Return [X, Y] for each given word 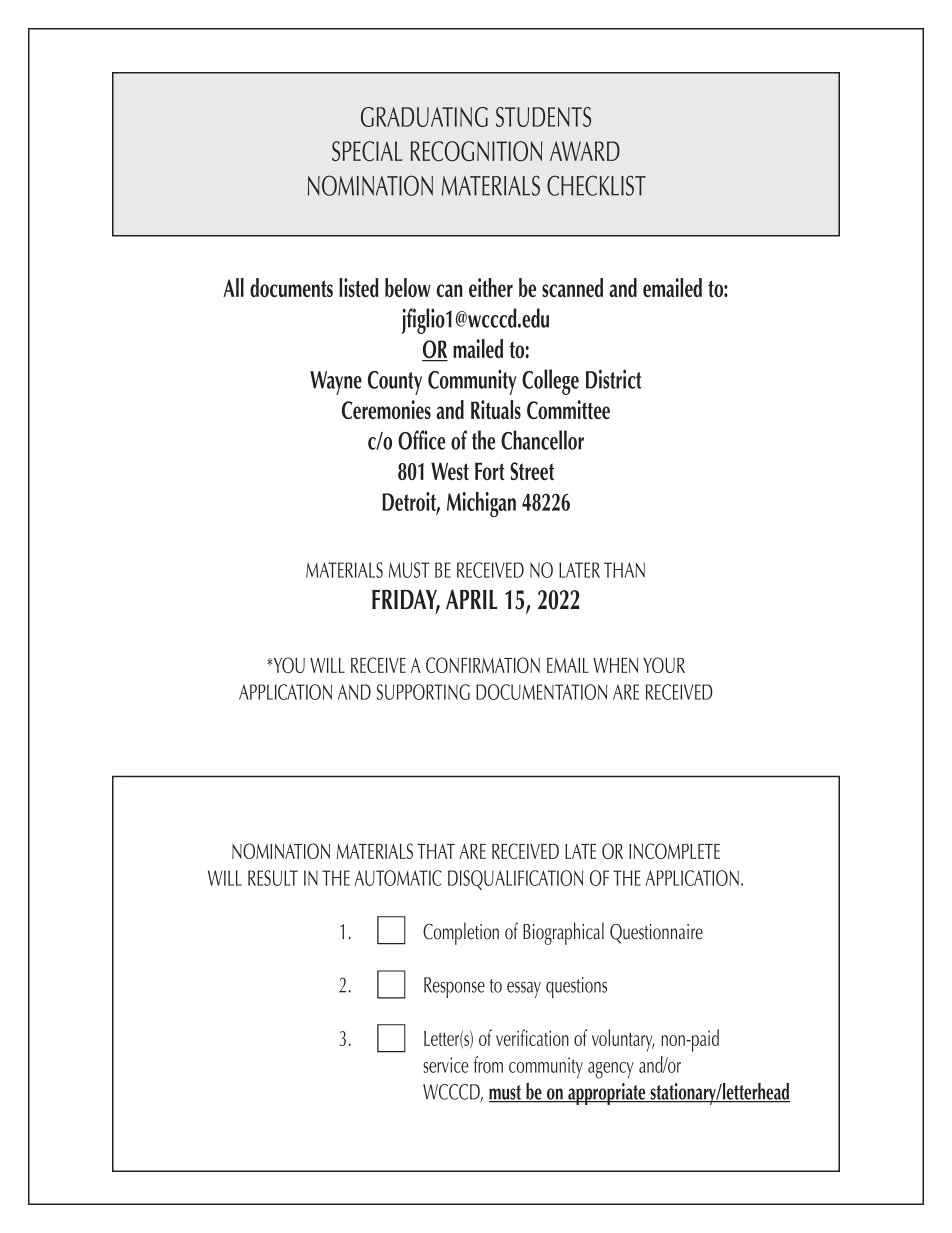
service [445, 1065]
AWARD [585, 151]
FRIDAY [406, 600]
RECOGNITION [476, 151]
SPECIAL [367, 151]
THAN [624, 570]
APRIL [471, 599]
